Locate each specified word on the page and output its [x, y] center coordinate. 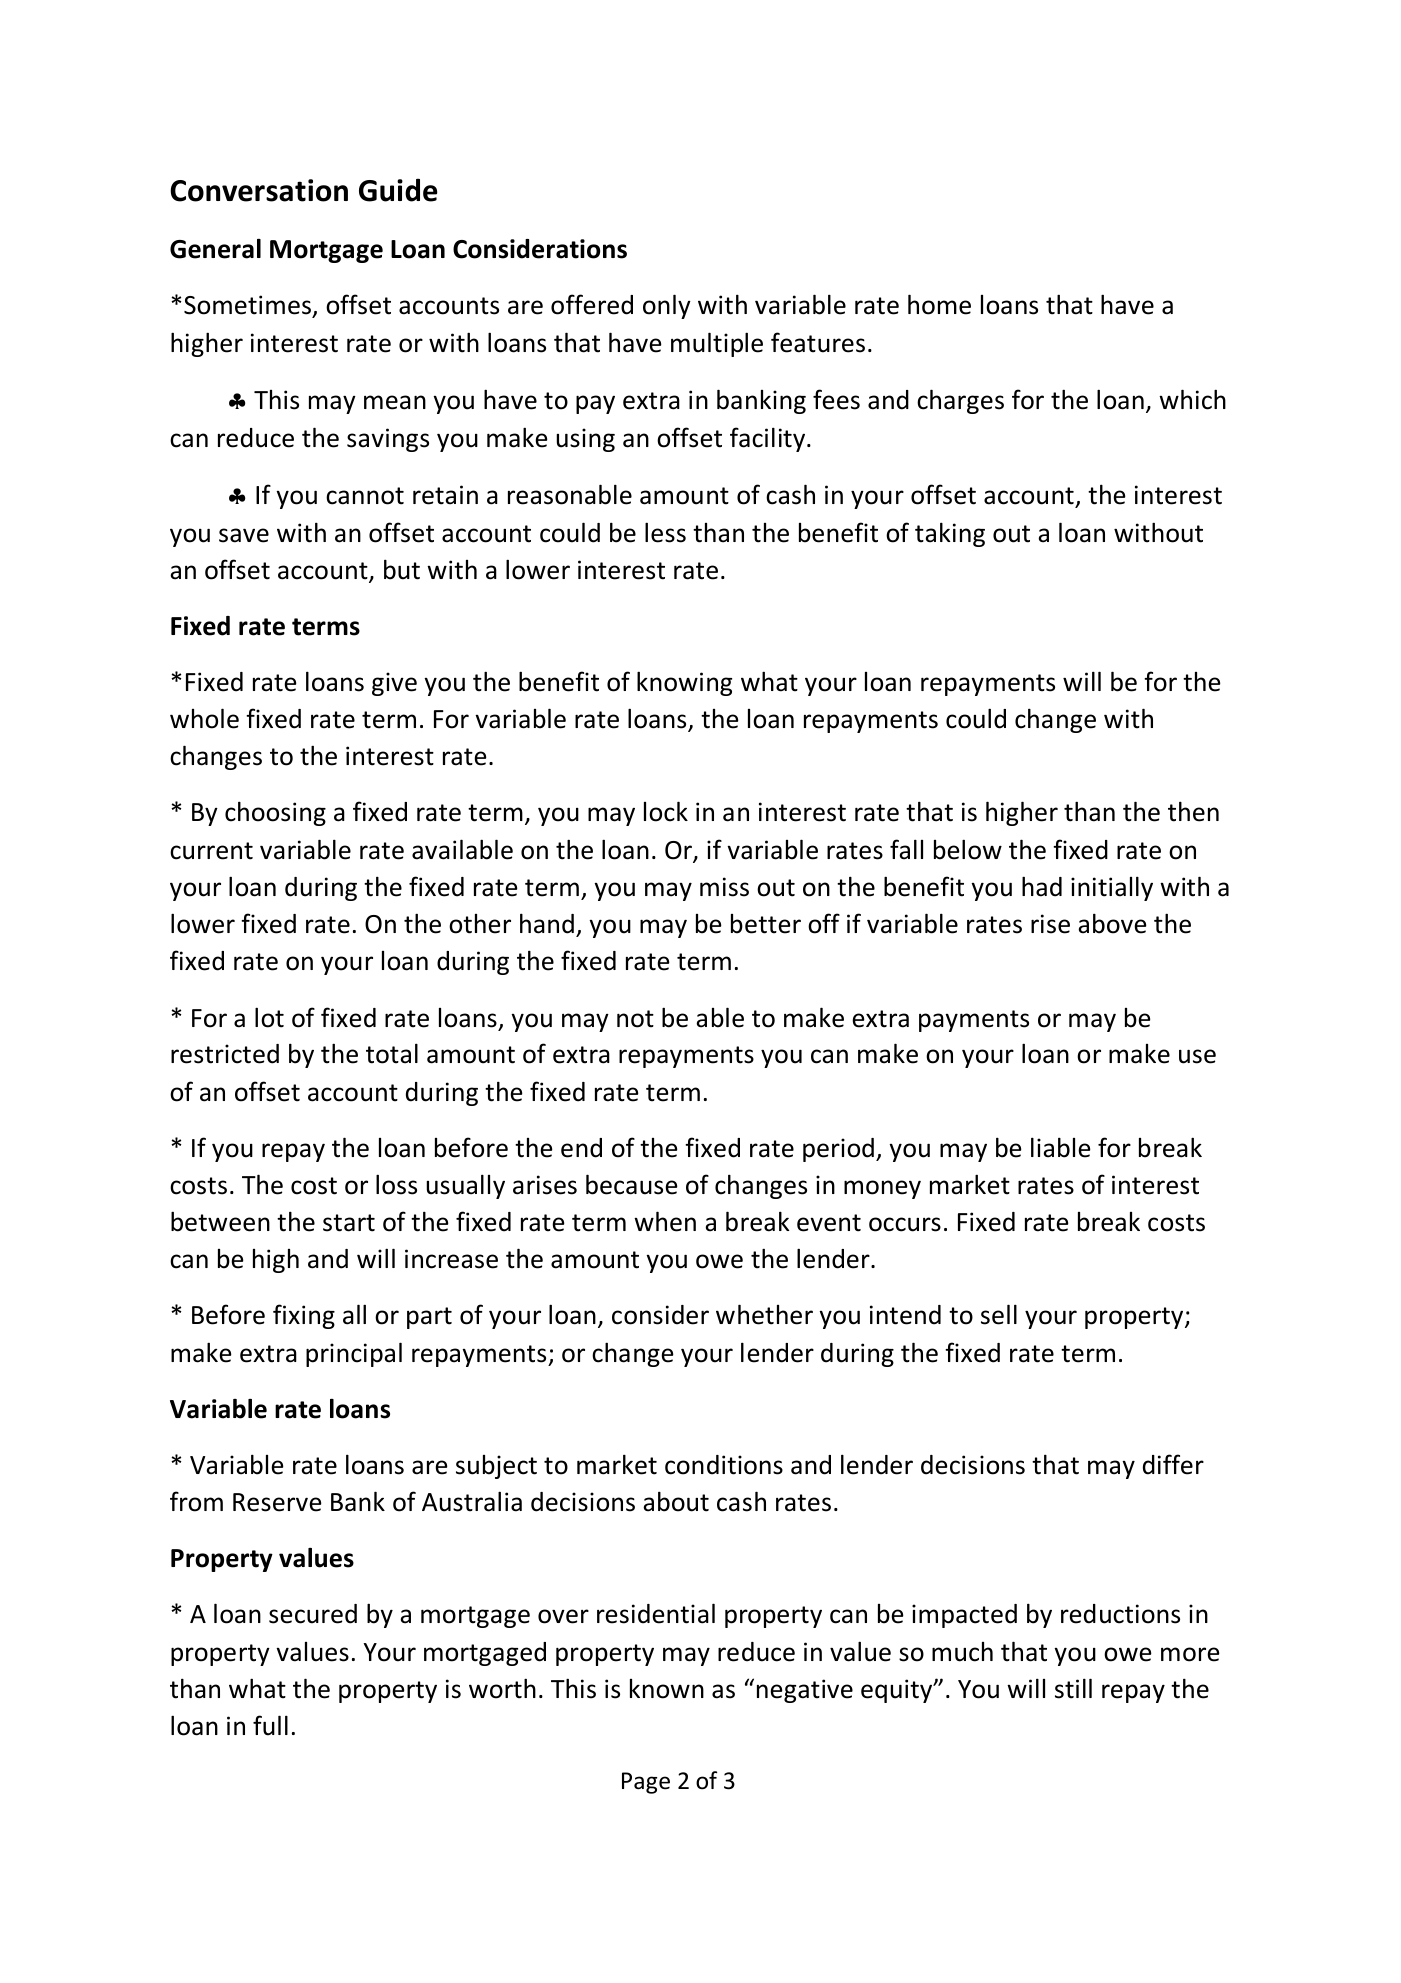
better [766, 924]
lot [269, 1017]
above [1112, 923]
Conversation [259, 190]
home [939, 304]
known [667, 1689]
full [270, 1725]
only [667, 306]
